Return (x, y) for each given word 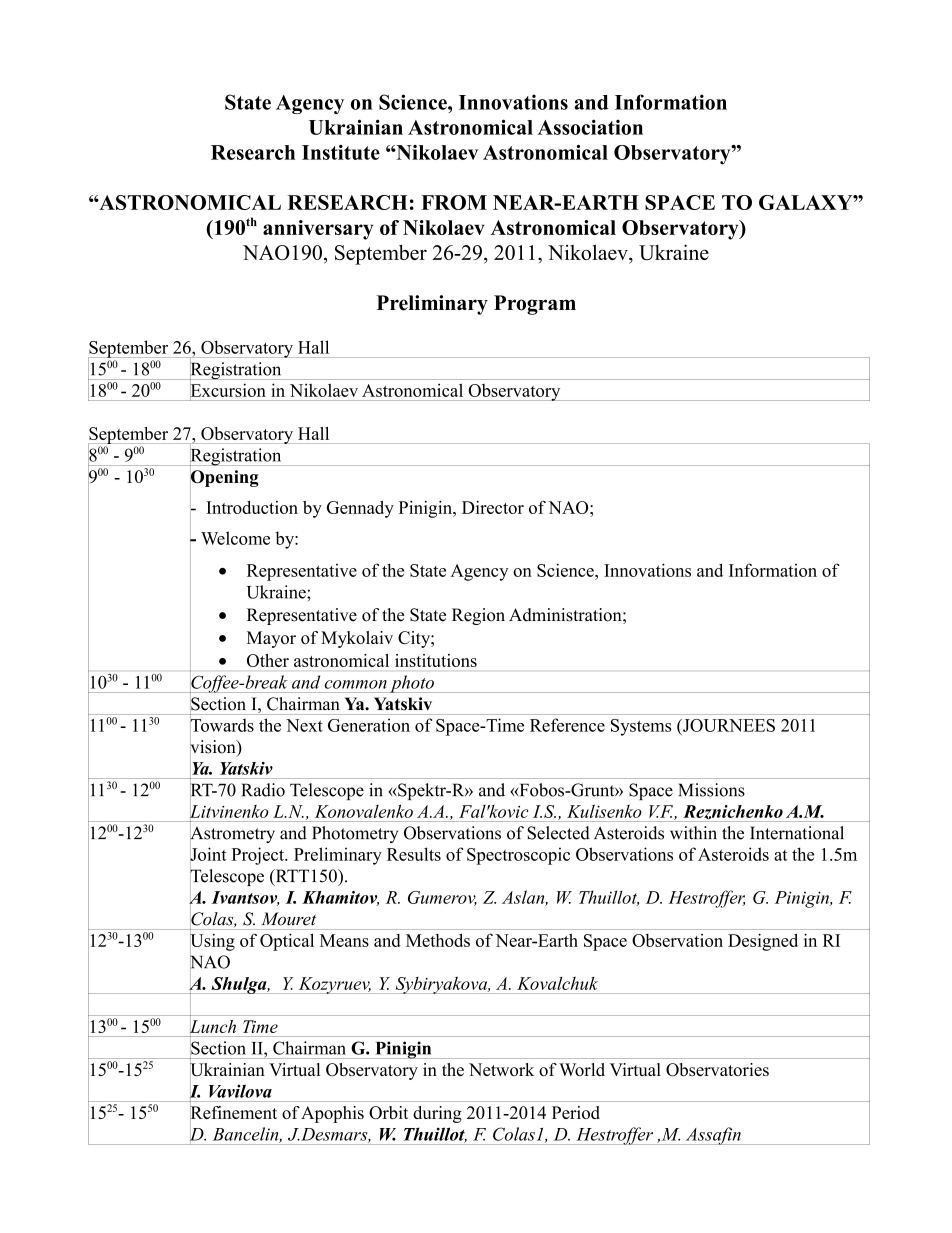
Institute (341, 152)
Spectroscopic (518, 856)
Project (258, 856)
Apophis (332, 1114)
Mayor (271, 639)
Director (493, 507)
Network (501, 1069)
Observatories (717, 1070)
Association (590, 127)
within (693, 833)
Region (478, 616)
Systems (641, 727)
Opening (224, 478)
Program (535, 305)
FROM (454, 202)
